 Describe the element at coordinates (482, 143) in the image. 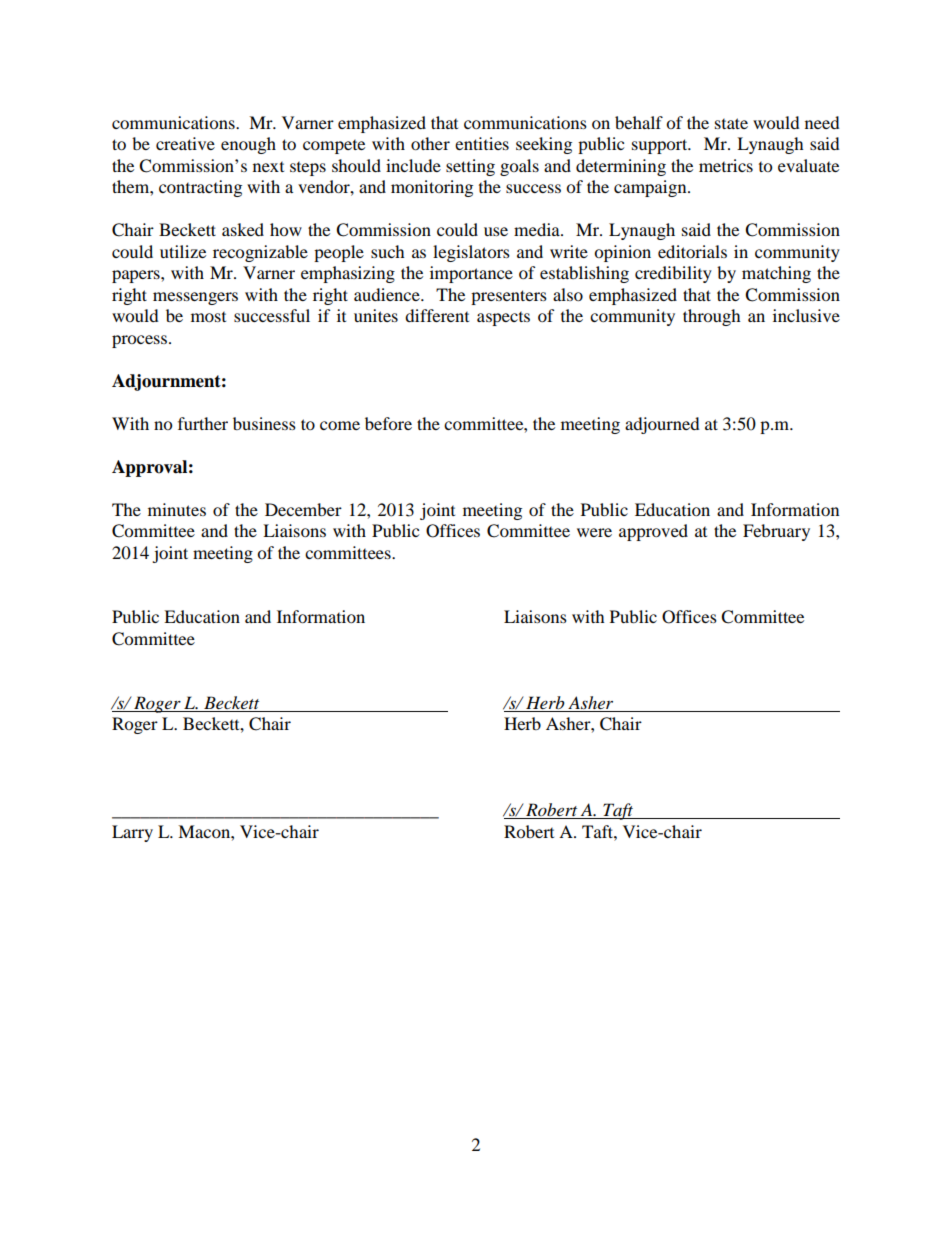

I see `entities` at that location.
